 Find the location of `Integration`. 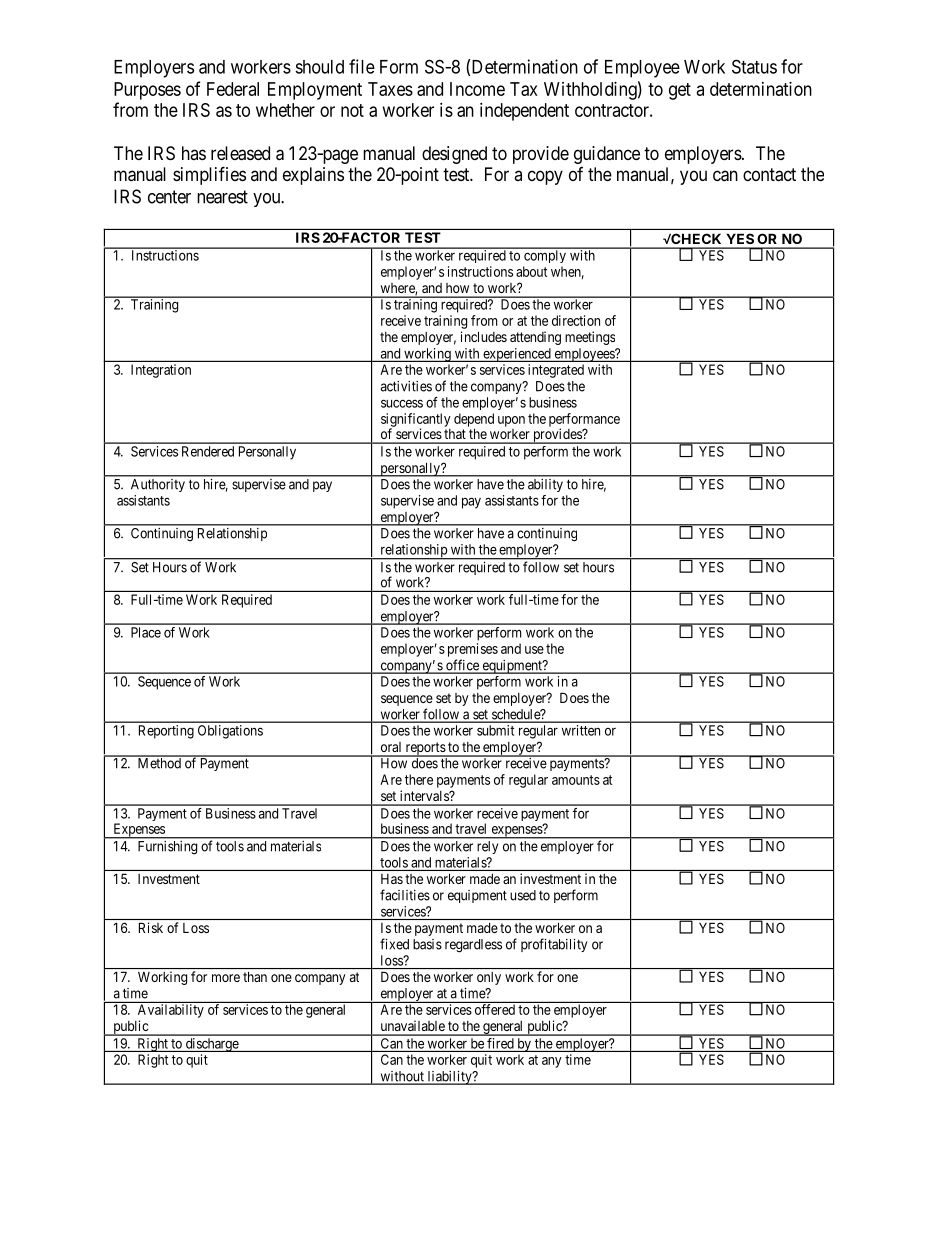

Integration is located at coordinates (161, 371).
